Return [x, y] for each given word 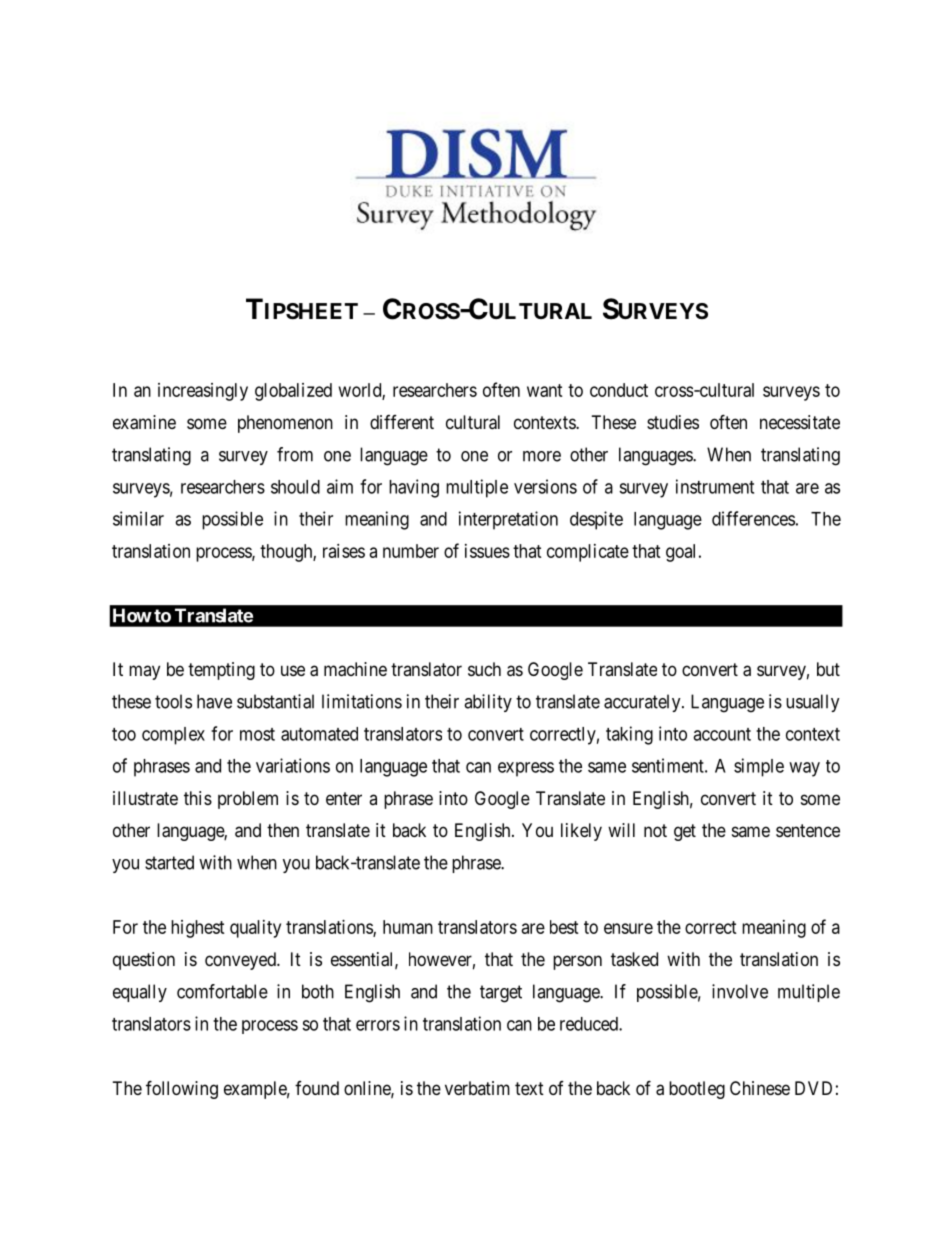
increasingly [203, 392]
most [257, 734]
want [545, 390]
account [722, 734]
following [182, 1089]
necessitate [800, 422]
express [526, 769]
